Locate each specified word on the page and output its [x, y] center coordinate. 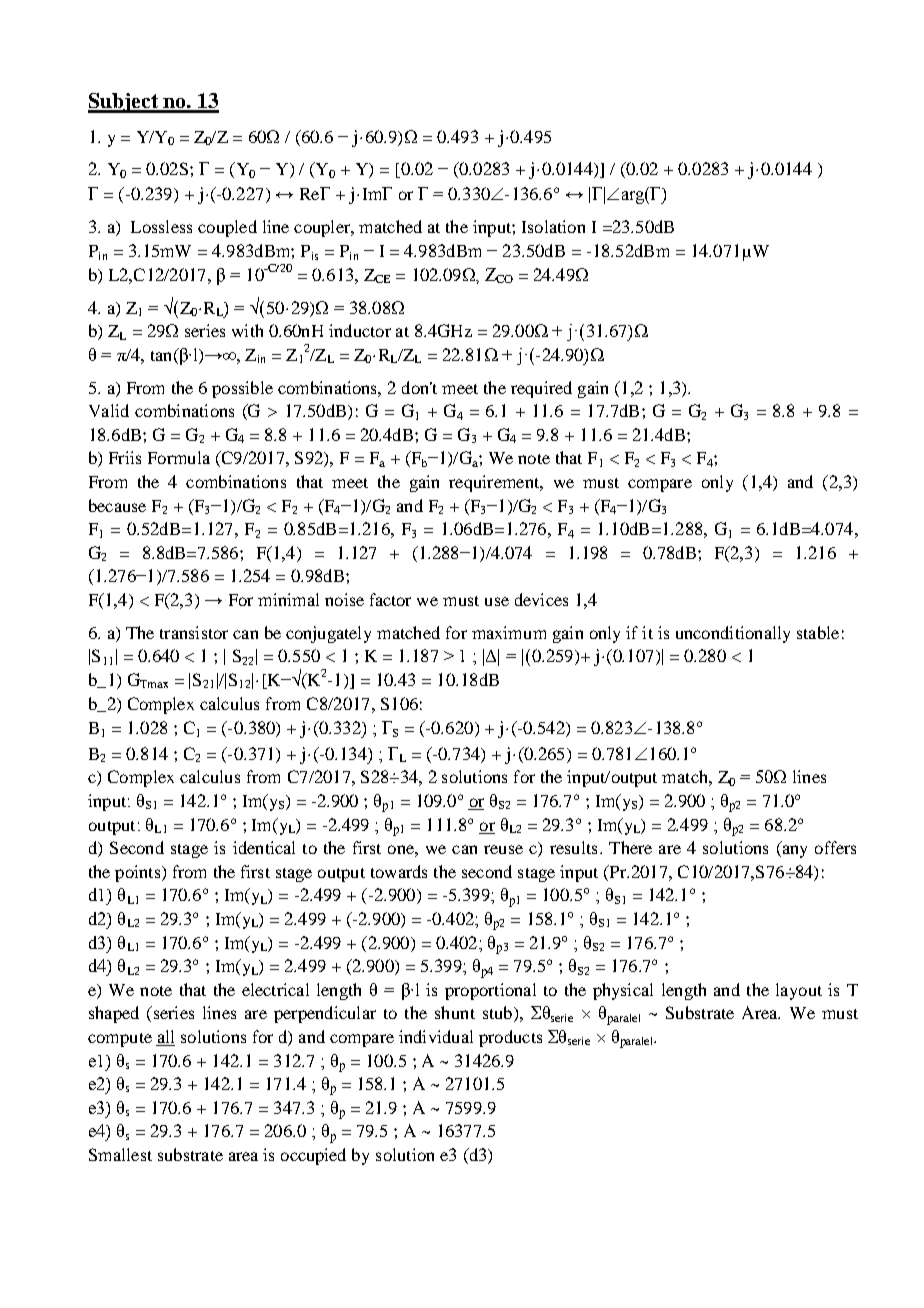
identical [264, 847]
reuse [503, 849]
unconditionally [733, 634]
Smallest [120, 1154]
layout [799, 991]
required [541, 389]
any [793, 851]
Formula [179, 457]
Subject [124, 103]
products [510, 1038]
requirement [495, 483]
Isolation [553, 226]
